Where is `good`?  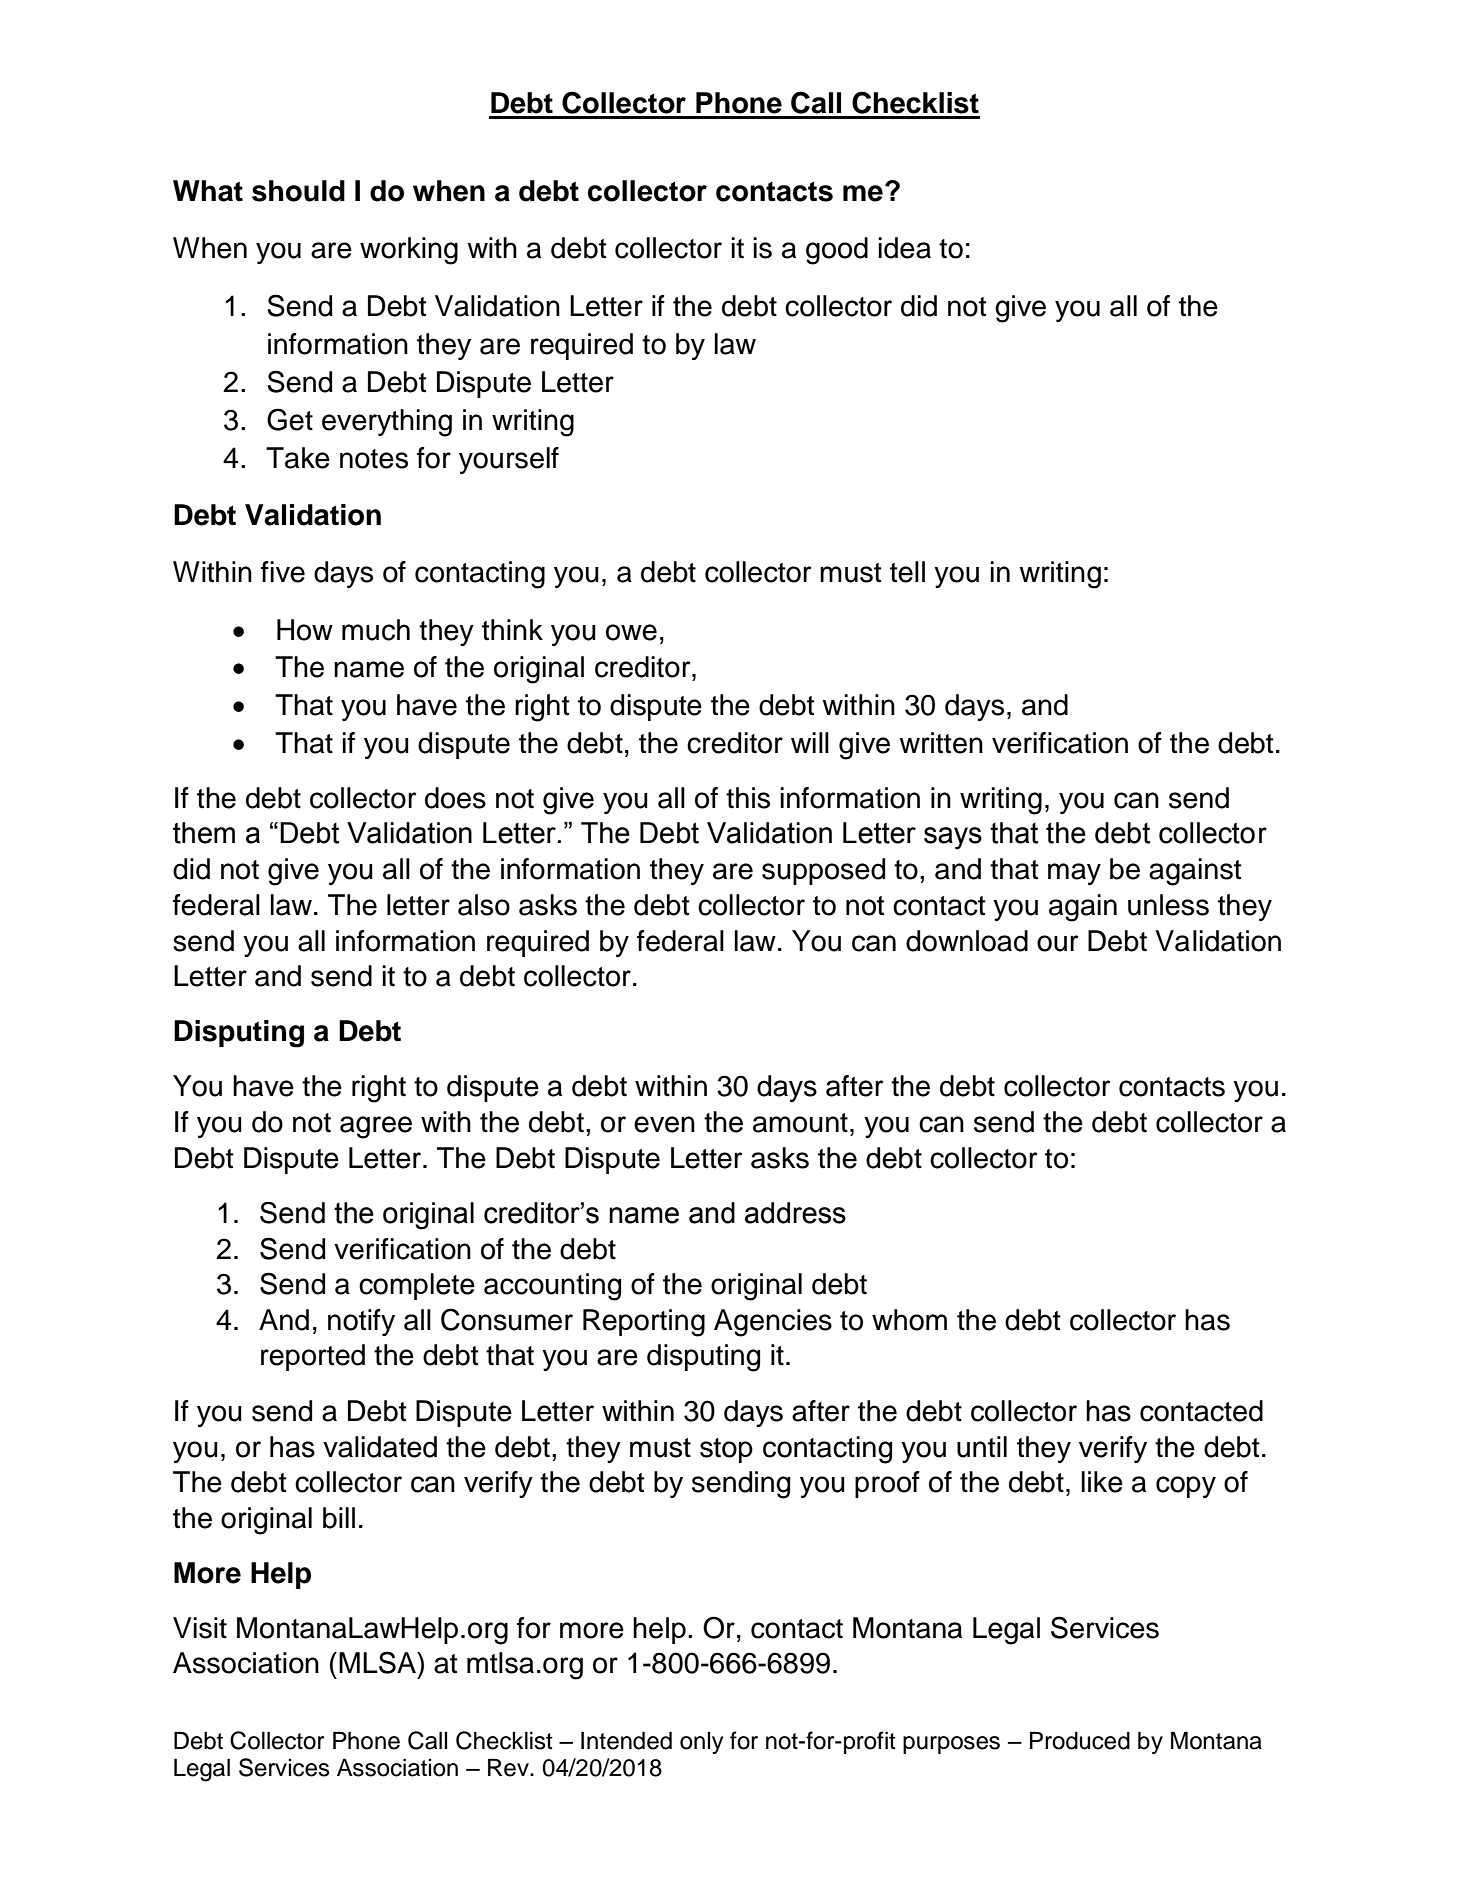 good is located at coordinates (837, 251).
